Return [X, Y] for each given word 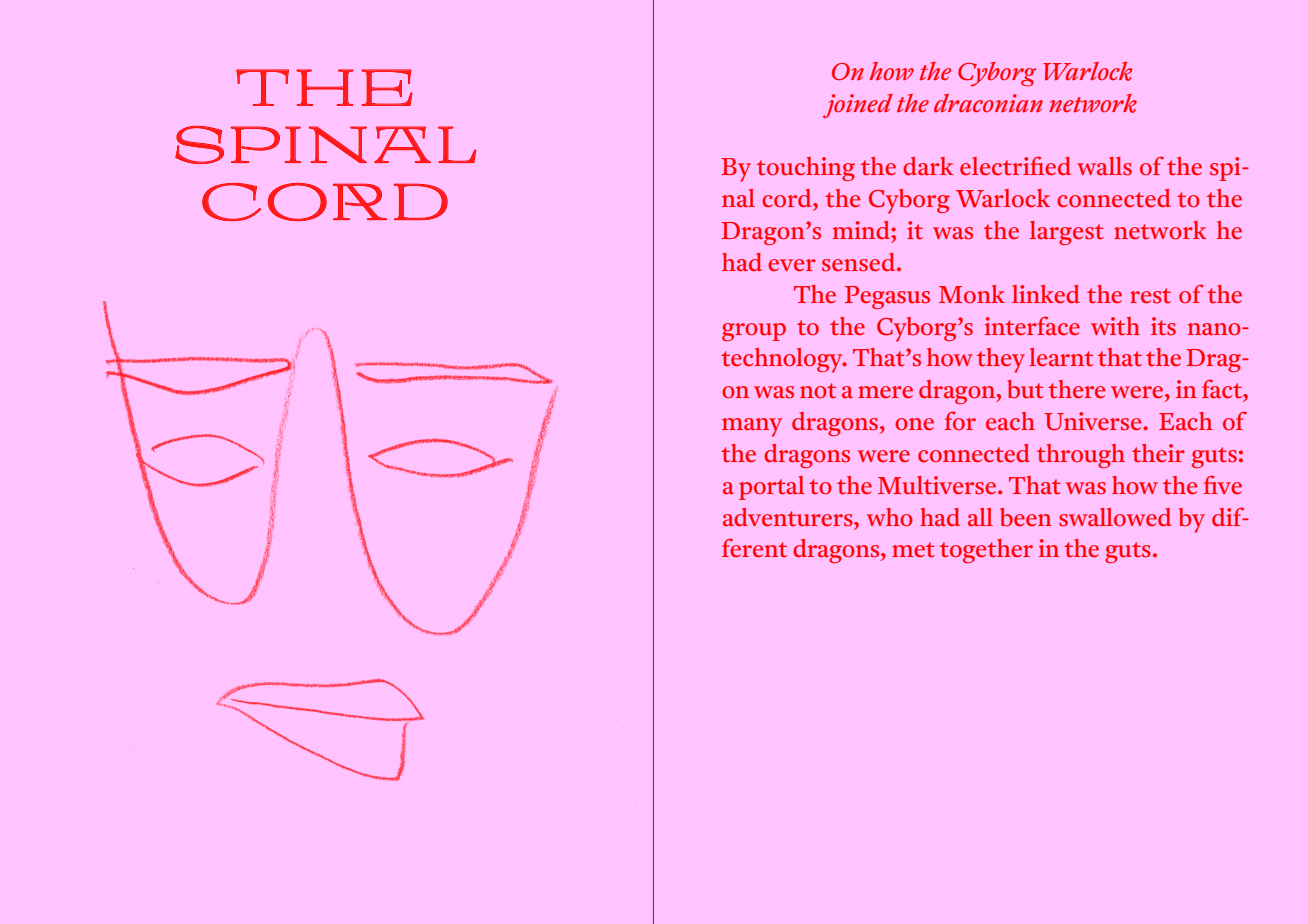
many [752, 427]
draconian [988, 103]
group [754, 332]
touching [806, 169]
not [818, 391]
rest [1150, 296]
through [1081, 456]
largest [1067, 233]
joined [858, 106]
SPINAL [325, 145]
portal [772, 488]
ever [792, 265]
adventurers [789, 517]
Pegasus [887, 297]
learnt [1061, 357]
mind [862, 230]
